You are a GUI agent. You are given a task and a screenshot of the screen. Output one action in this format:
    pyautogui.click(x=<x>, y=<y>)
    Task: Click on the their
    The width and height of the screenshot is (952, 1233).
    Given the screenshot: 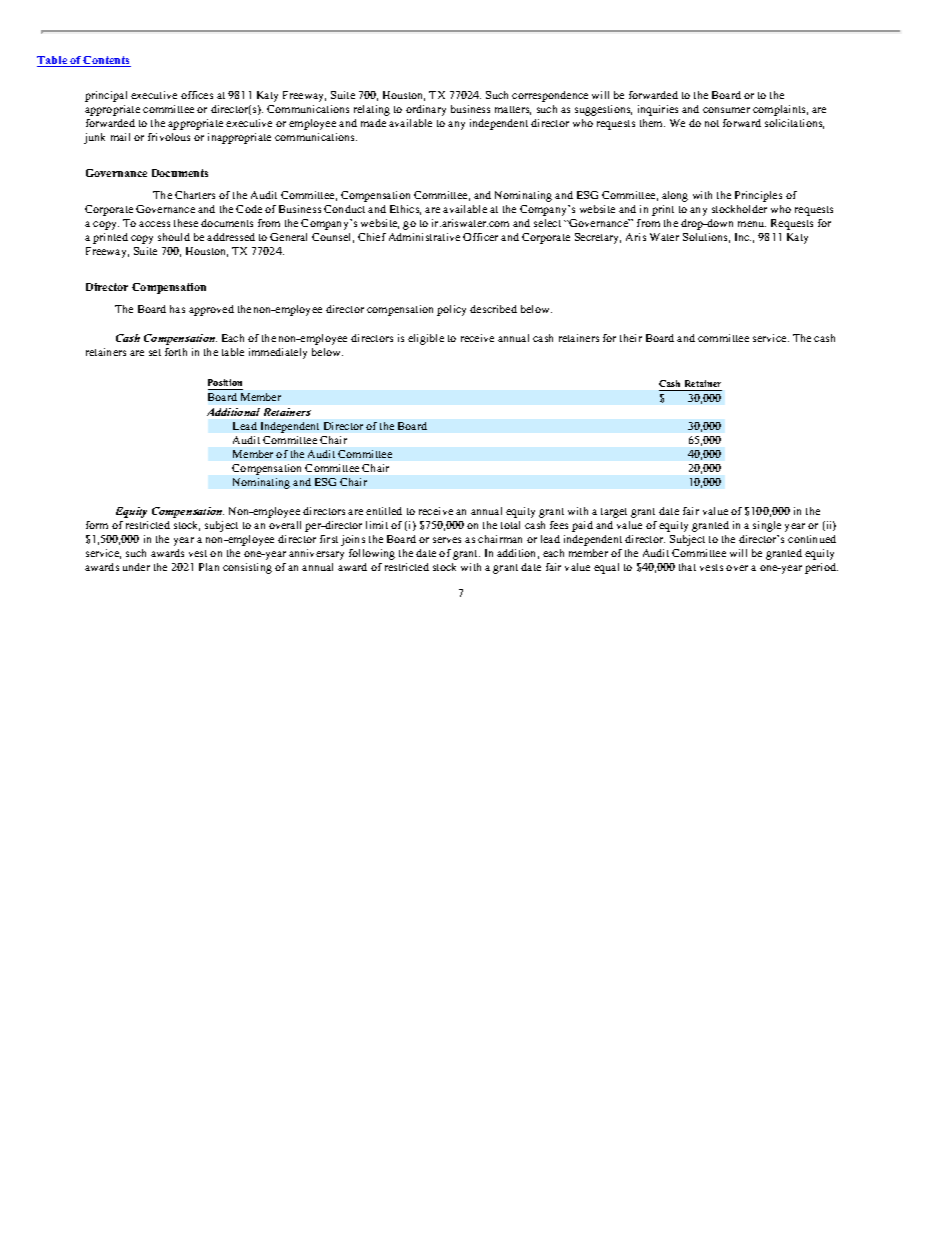 What is the action you would take?
    pyautogui.click(x=631, y=338)
